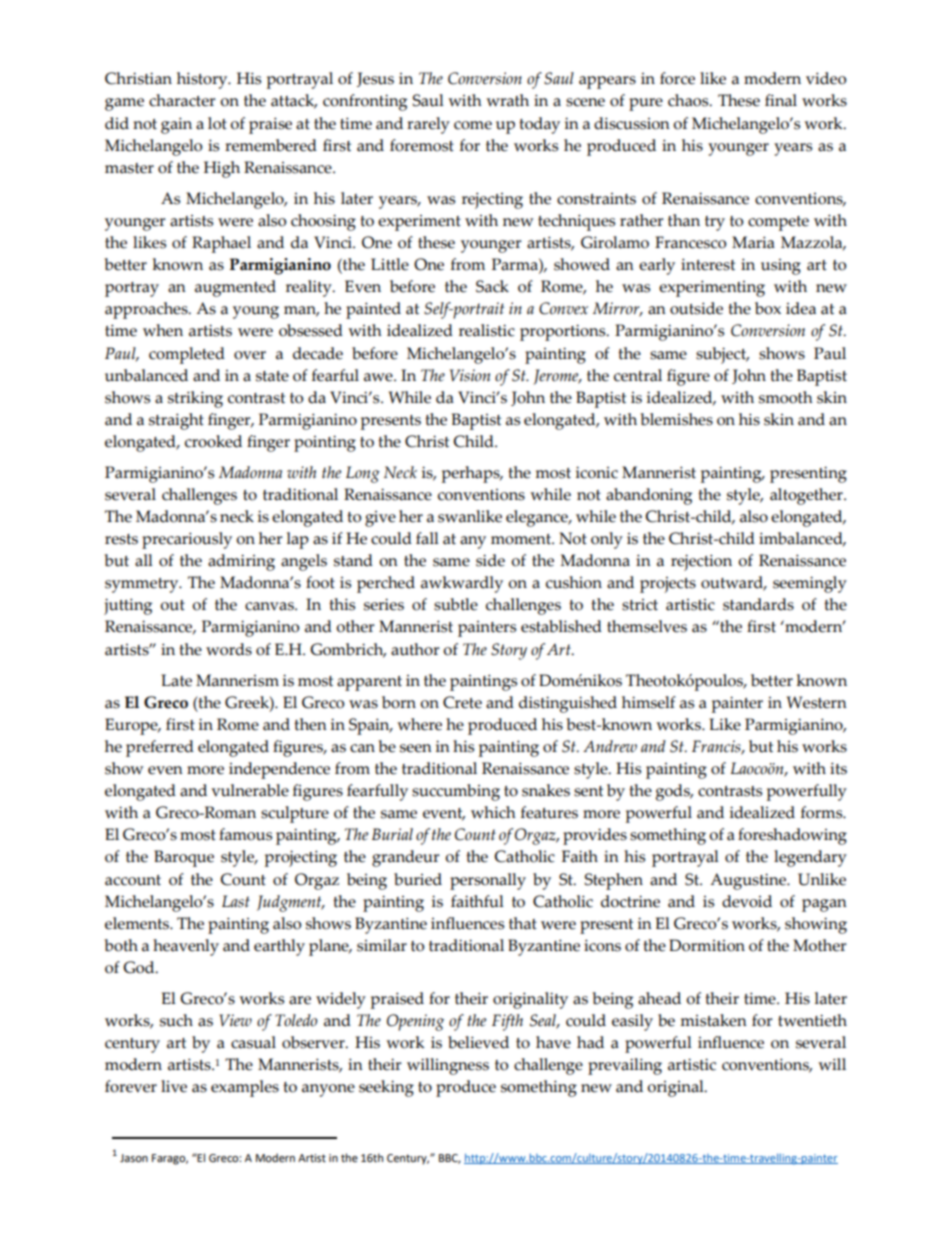 The image size is (952, 1233). What do you see at coordinates (781, 100) in the image?
I see `final` at bounding box center [781, 100].
